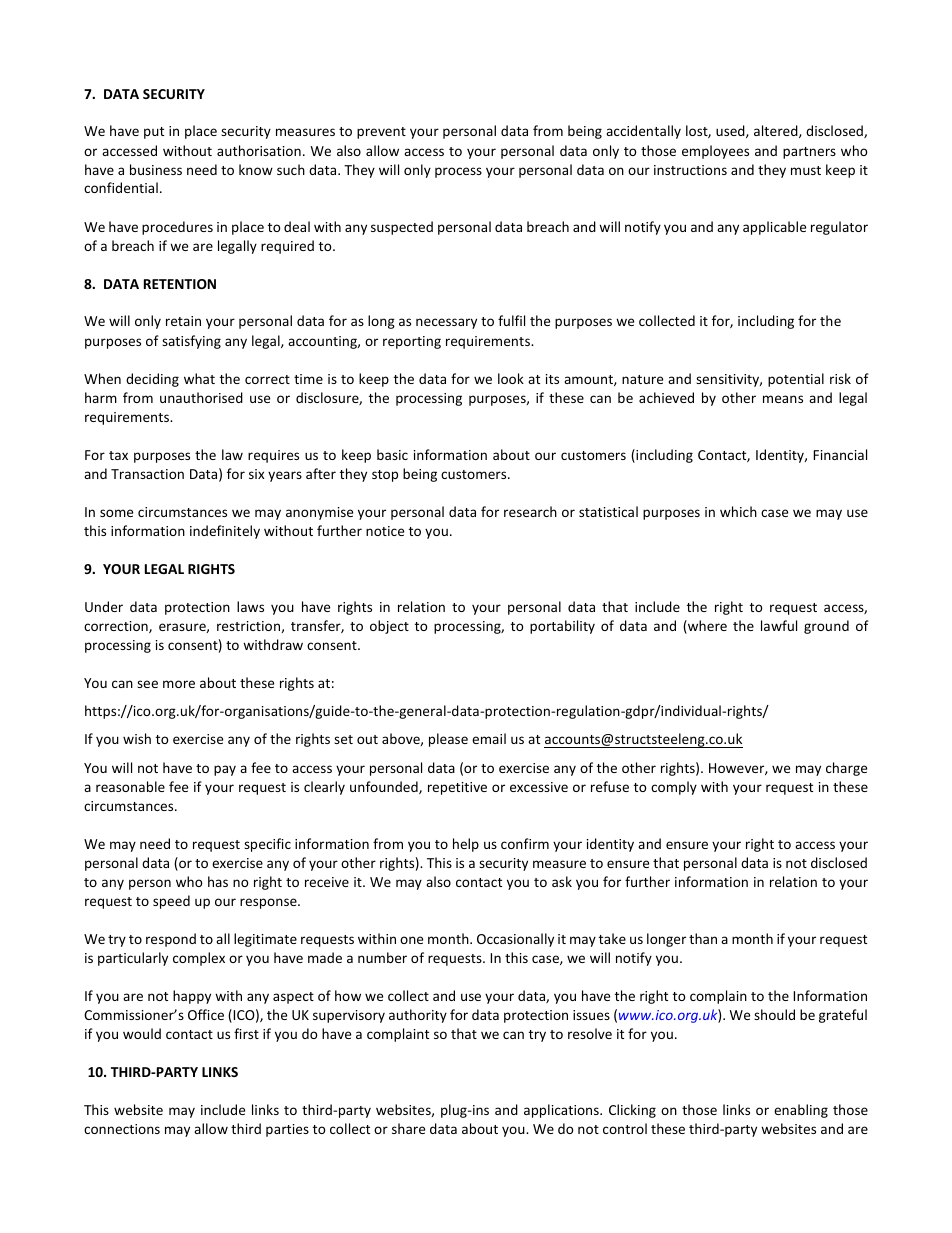 Image resolution: width=952 pixels, height=1233 pixels. What do you see at coordinates (466, 845) in the screenshot?
I see `help` at bounding box center [466, 845].
